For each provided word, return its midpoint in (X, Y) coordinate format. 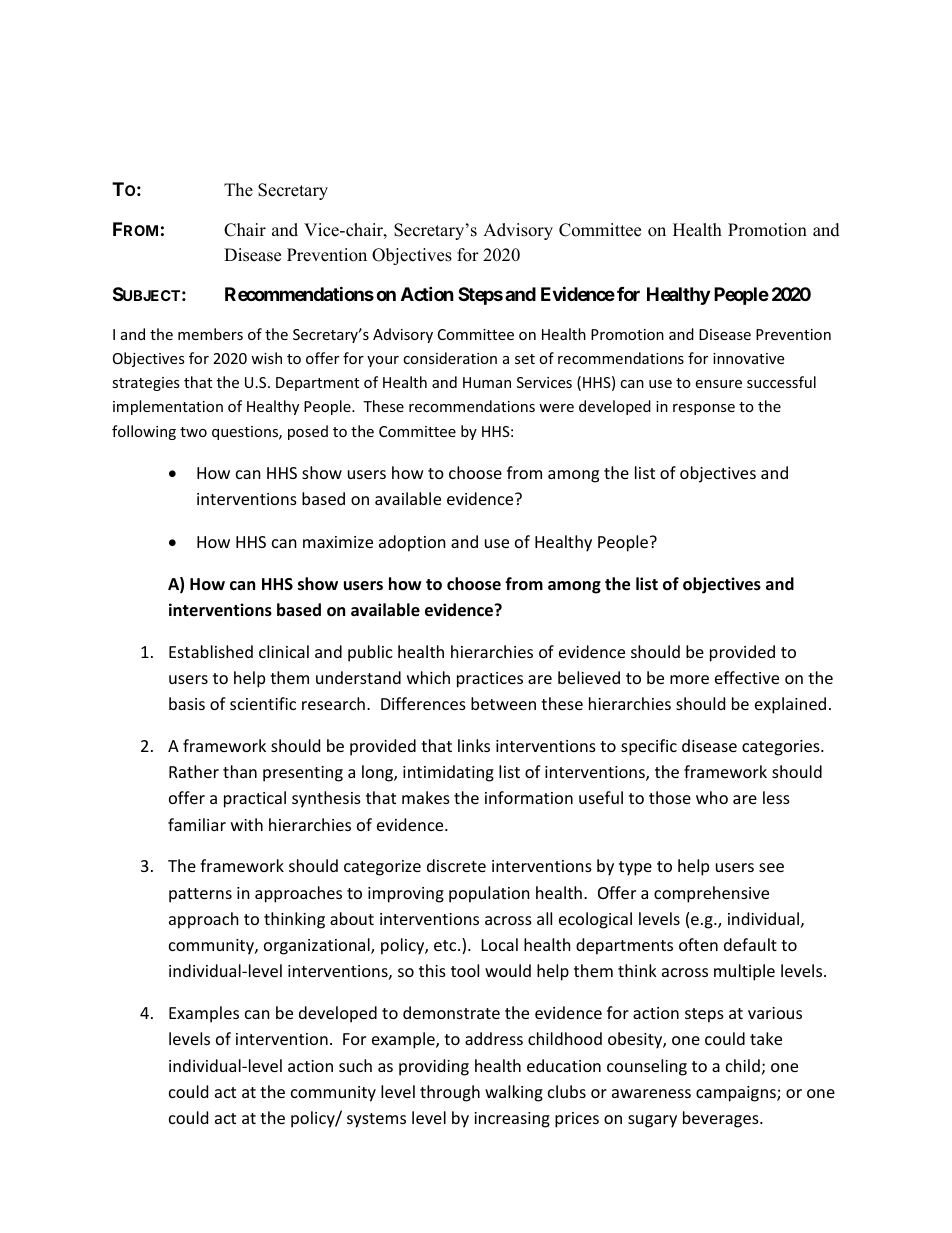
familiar (197, 824)
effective (747, 677)
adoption (412, 543)
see (771, 867)
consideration (450, 358)
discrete (456, 865)
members (210, 334)
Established (211, 651)
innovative (748, 358)
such (355, 1065)
